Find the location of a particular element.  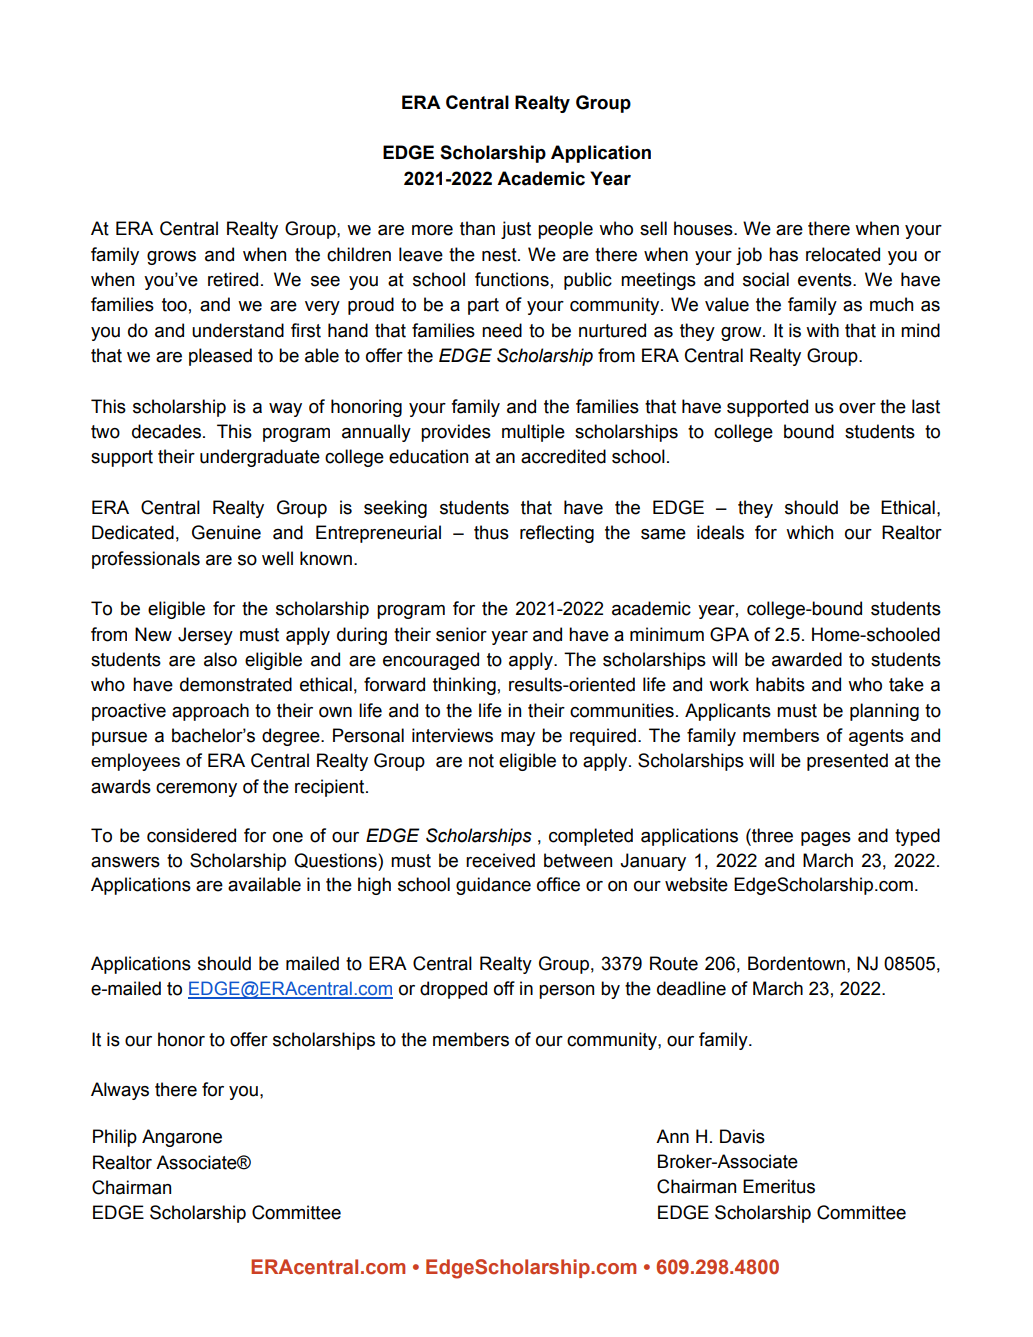

relocated is located at coordinates (843, 254).
